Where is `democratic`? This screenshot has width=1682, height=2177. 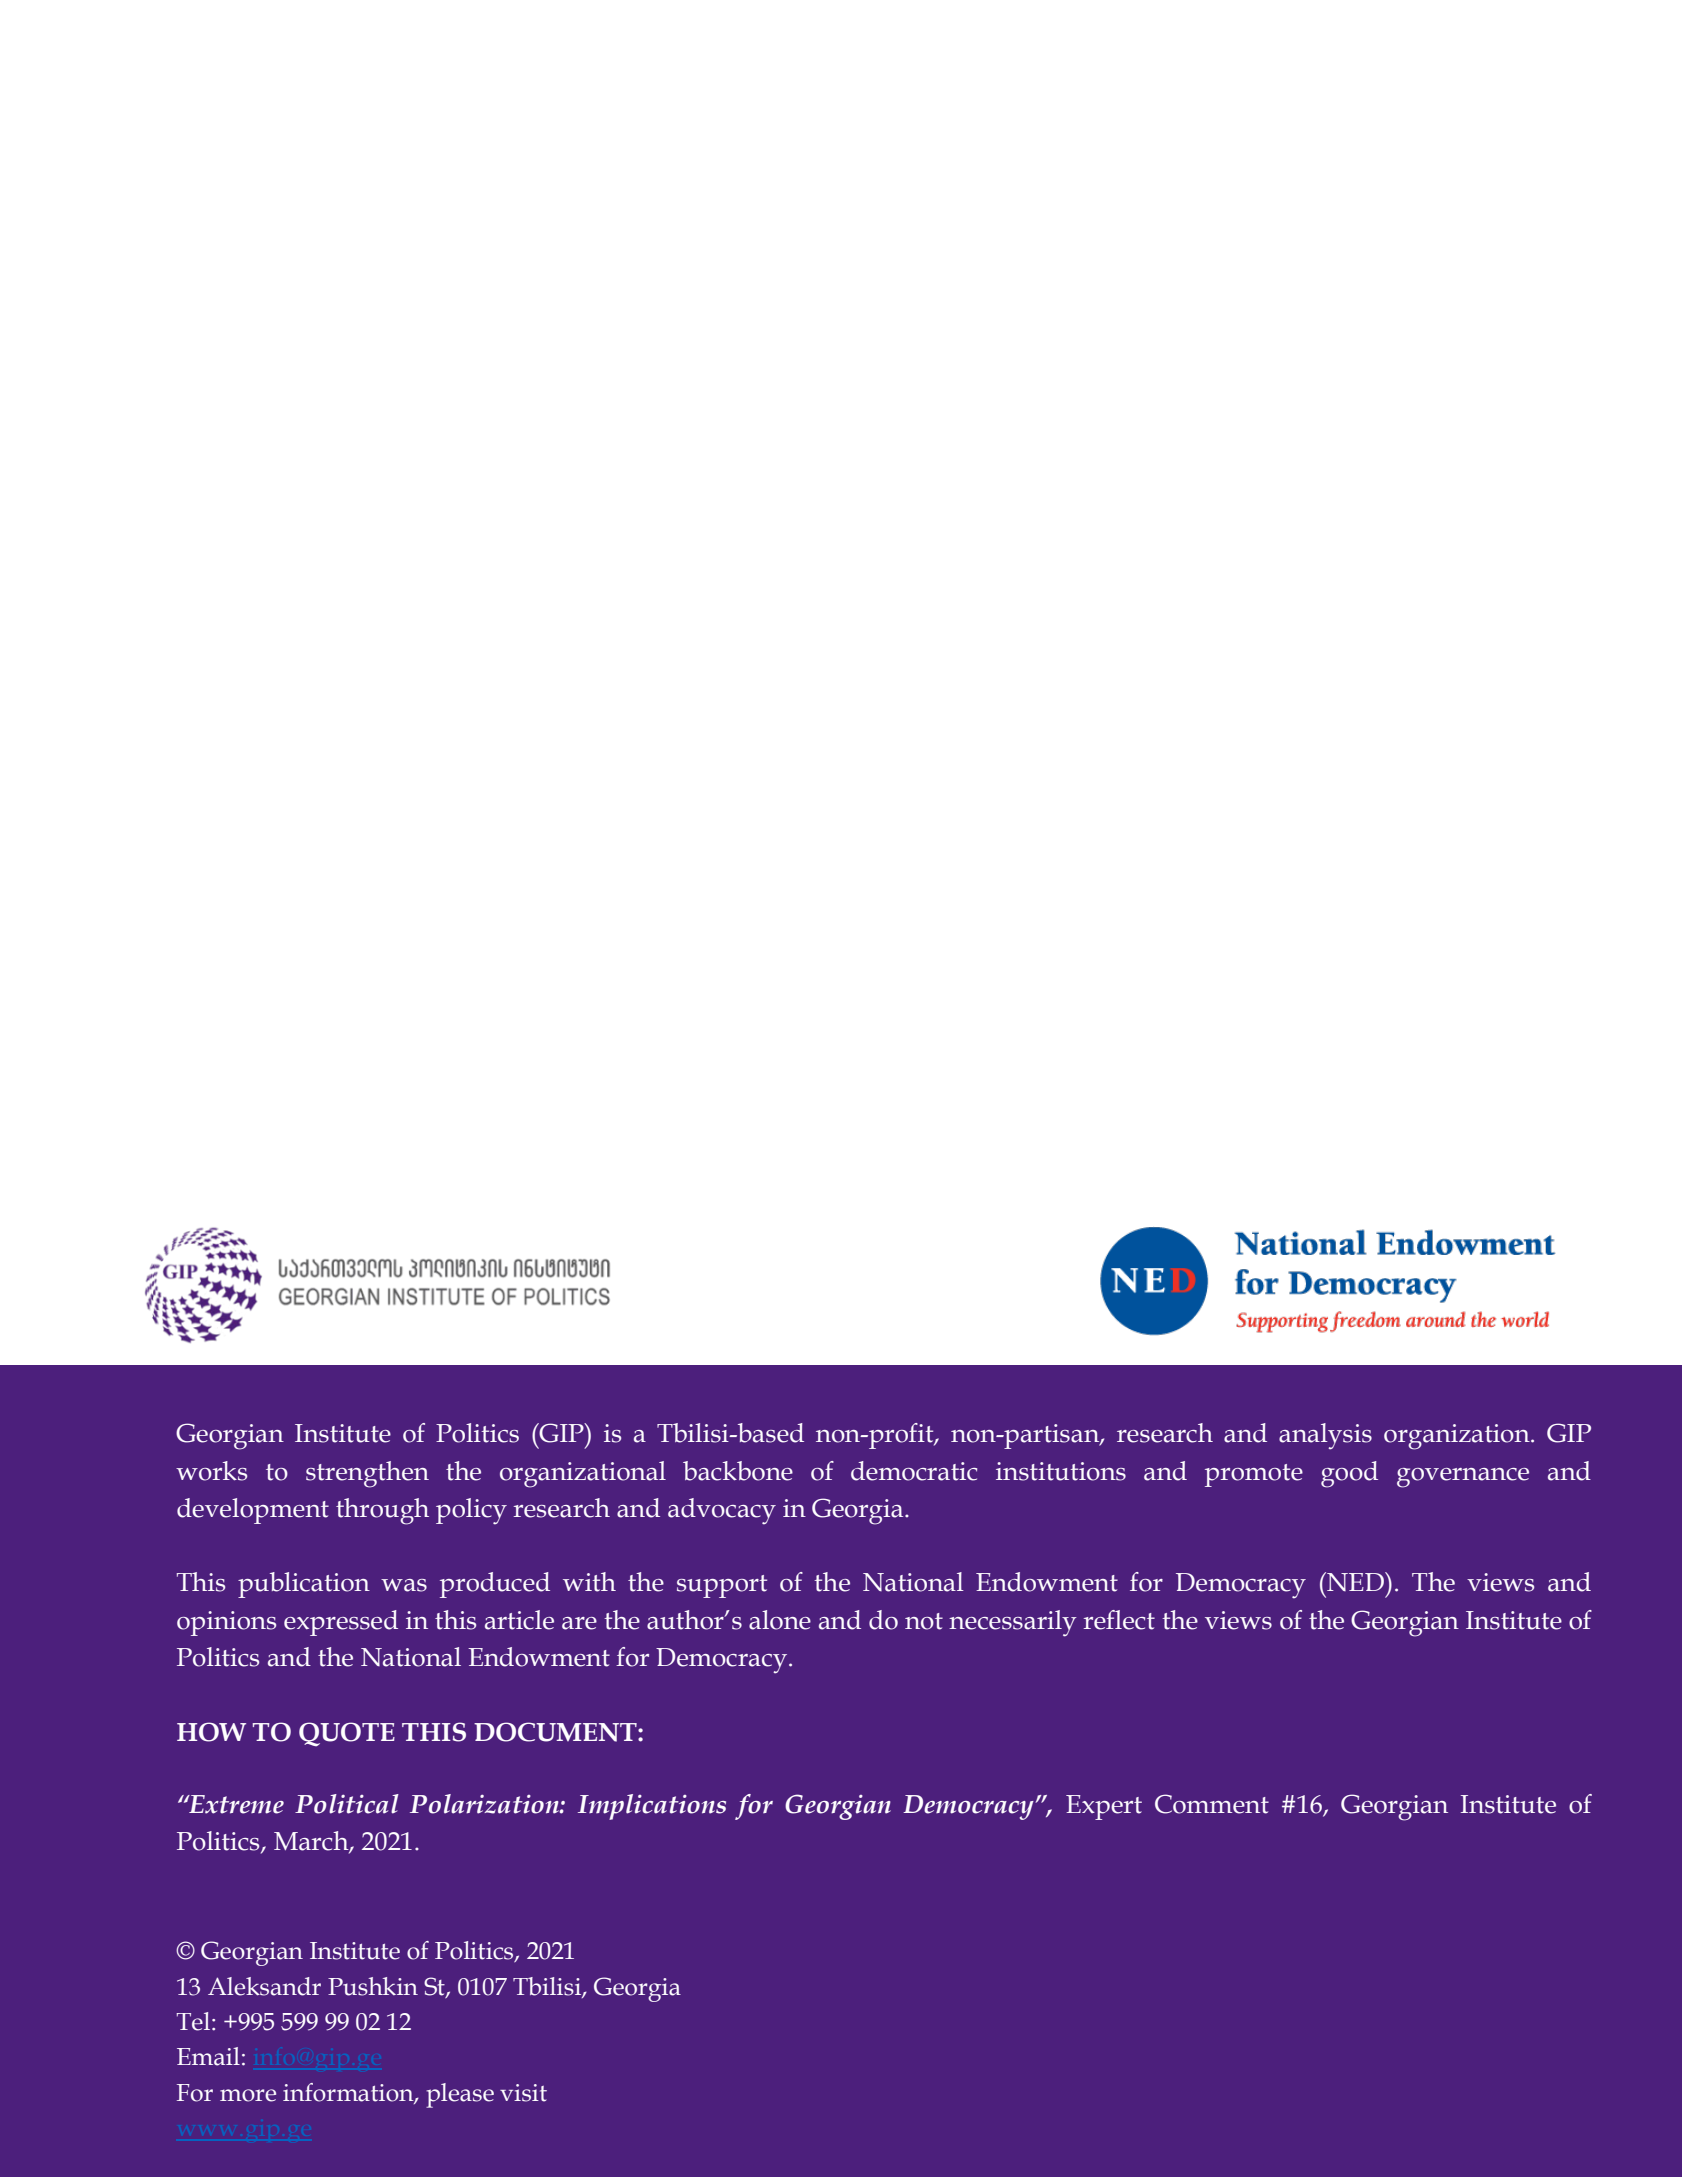
democratic is located at coordinates (914, 1471).
